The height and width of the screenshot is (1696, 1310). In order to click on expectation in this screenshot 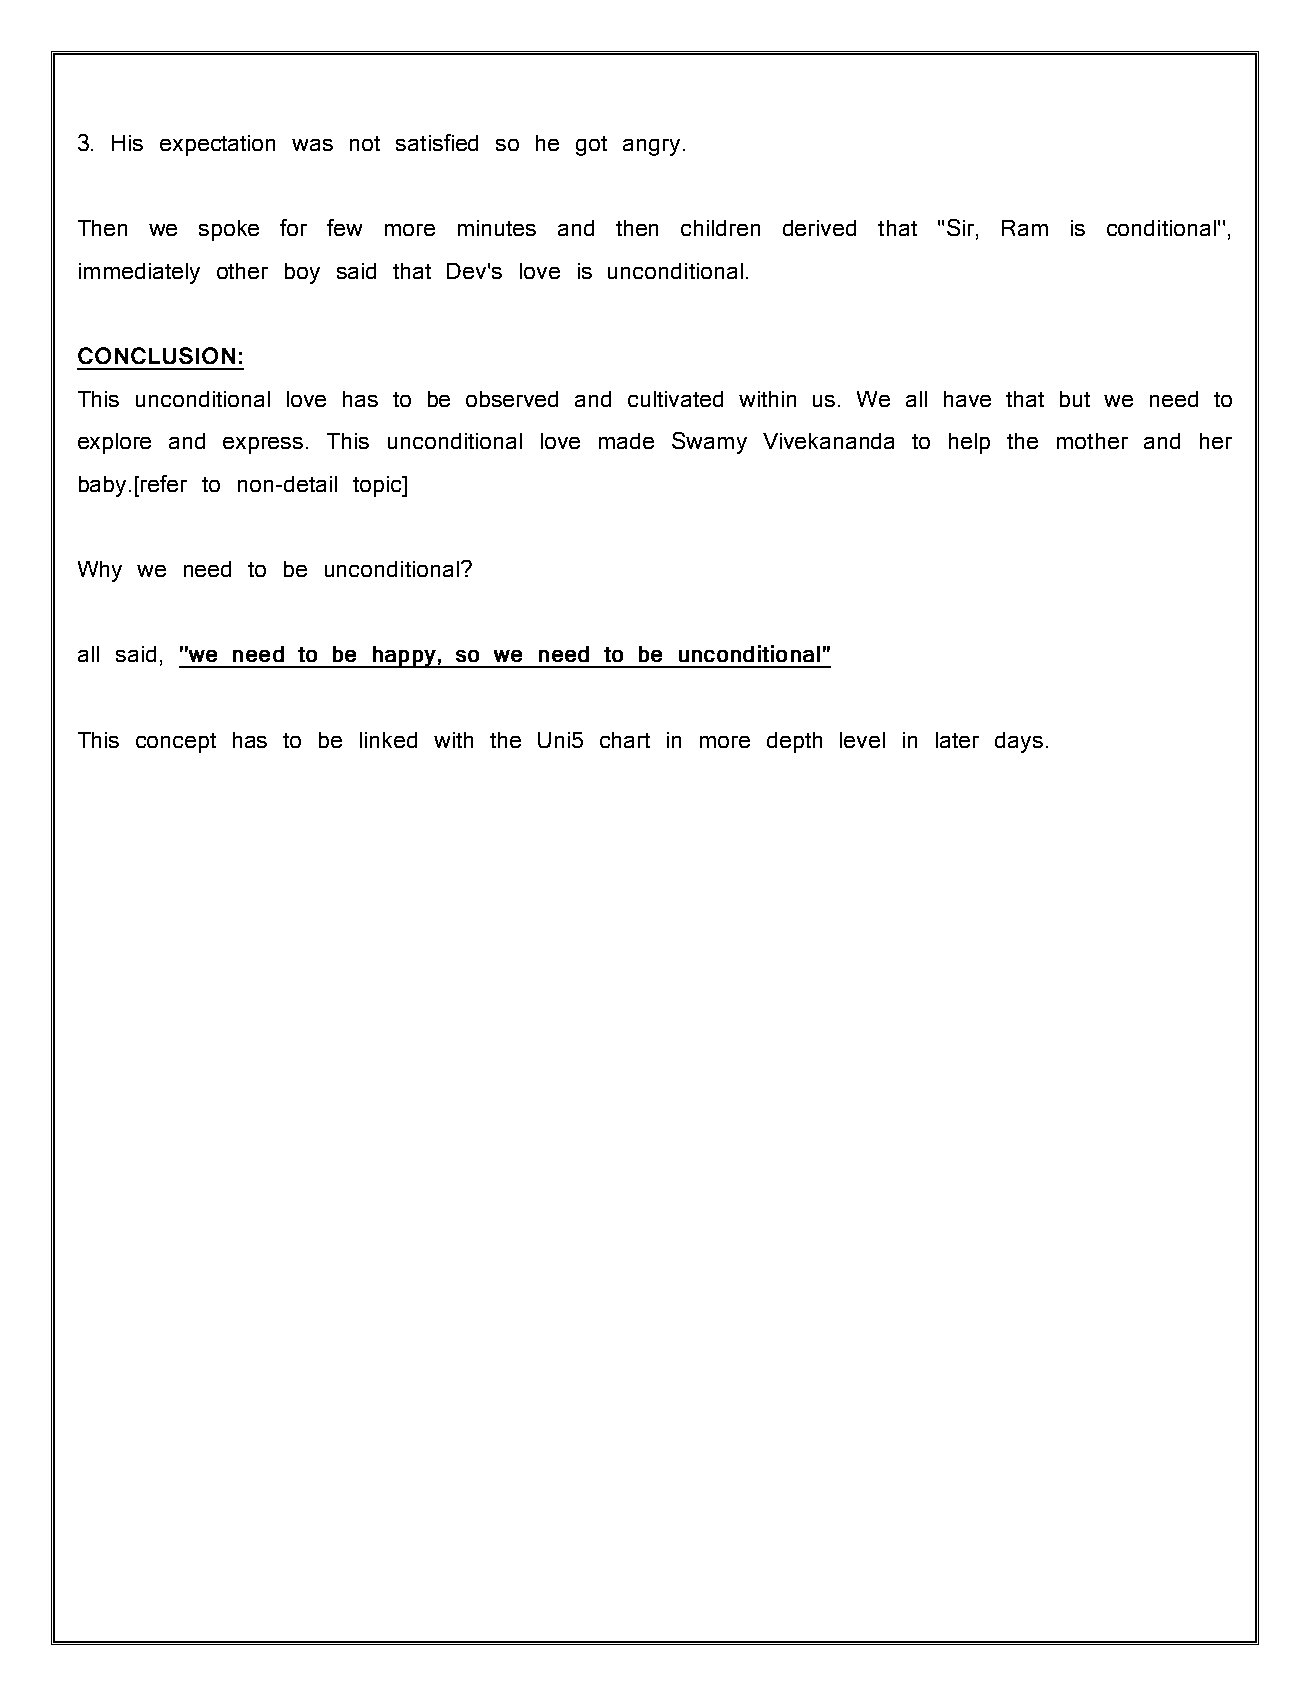, I will do `click(217, 145)`.
